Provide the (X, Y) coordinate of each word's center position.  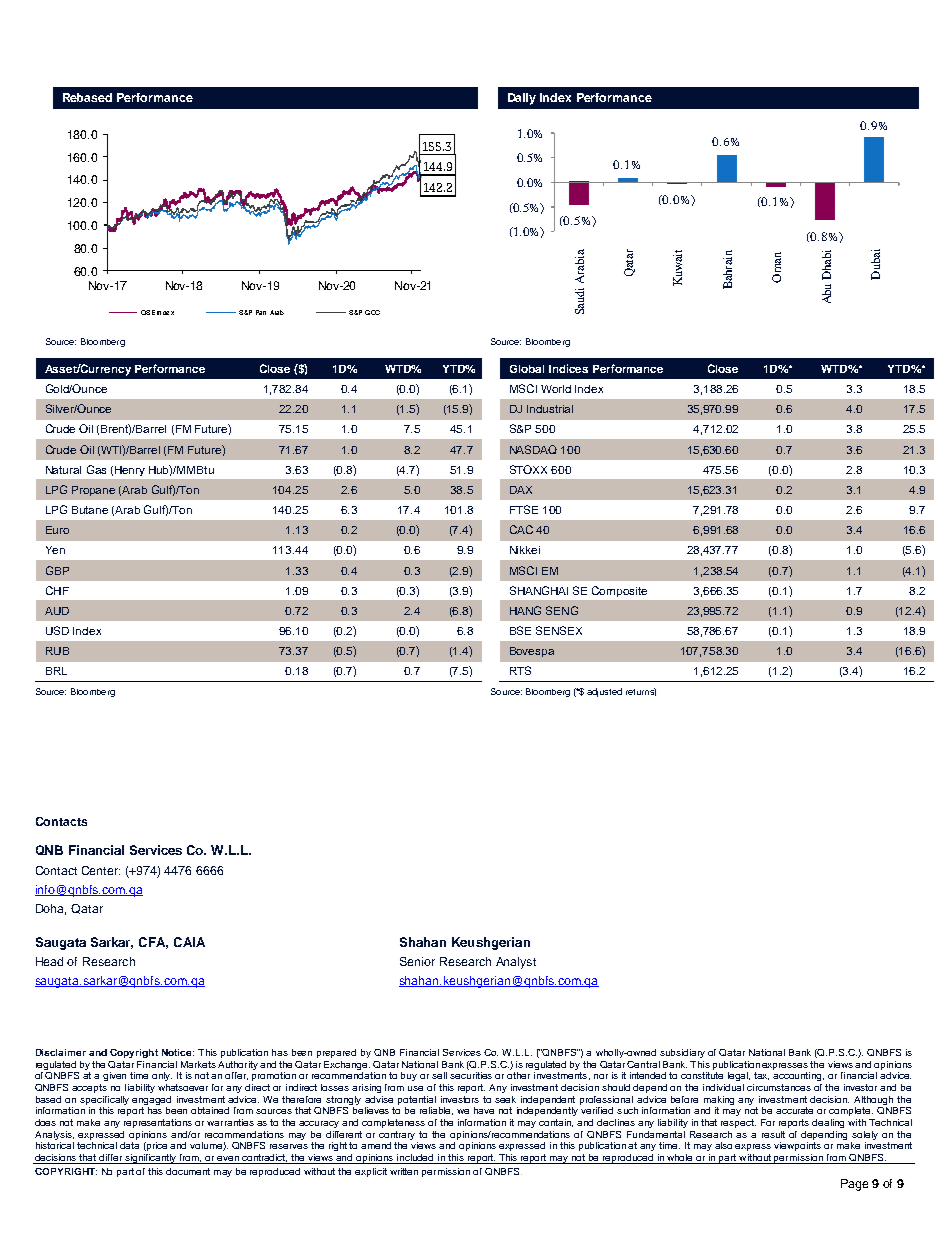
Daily (522, 99)
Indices (568, 368)
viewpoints (797, 1146)
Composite (619, 591)
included (415, 1157)
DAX (521, 490)
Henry (130, 471)
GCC (372, 312)
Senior (417, 961)
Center (101, 870)
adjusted (604, 692)
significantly (151, 1159)
